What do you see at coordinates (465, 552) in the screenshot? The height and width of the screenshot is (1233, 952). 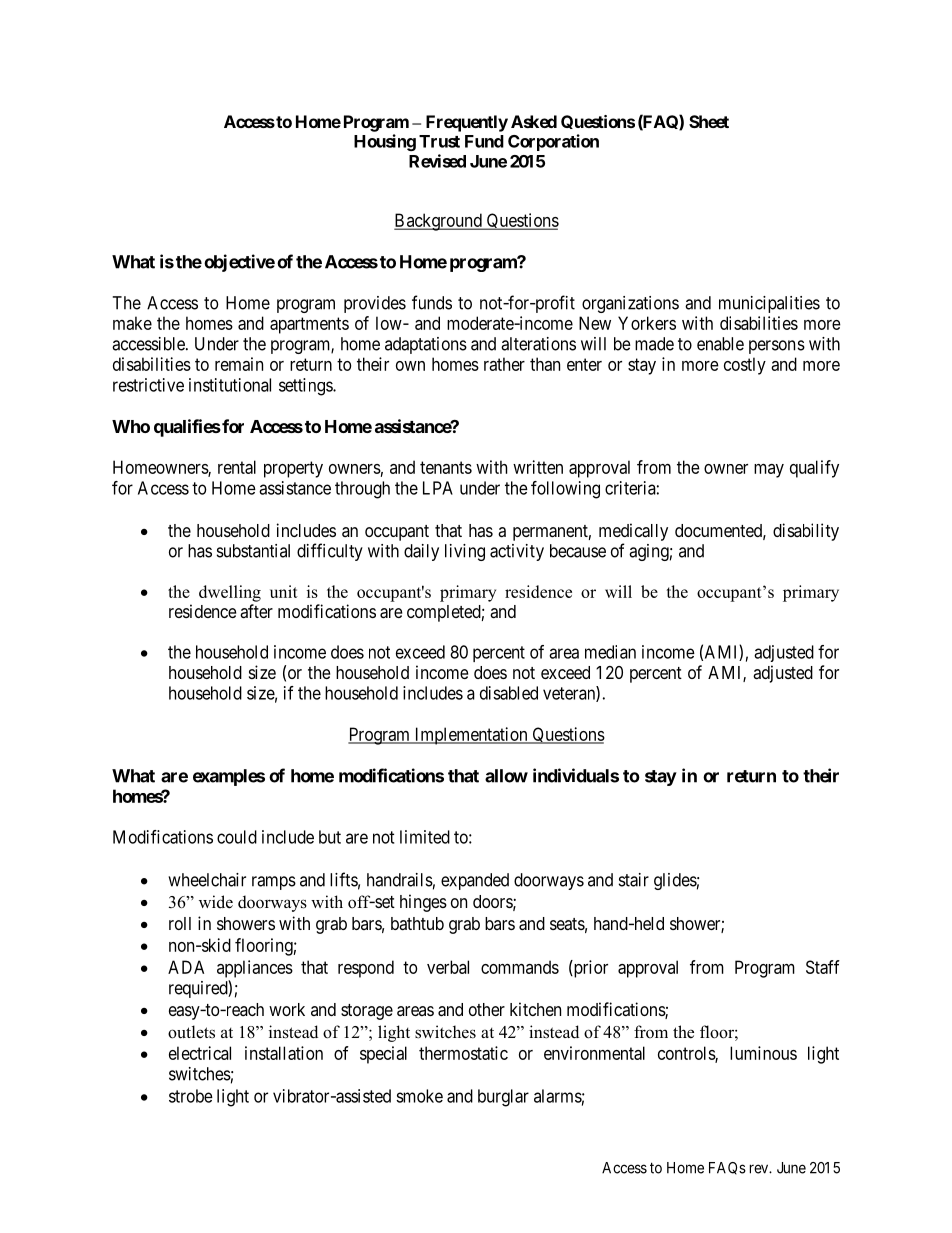 I see `living` at bounding box center [465, 552].
